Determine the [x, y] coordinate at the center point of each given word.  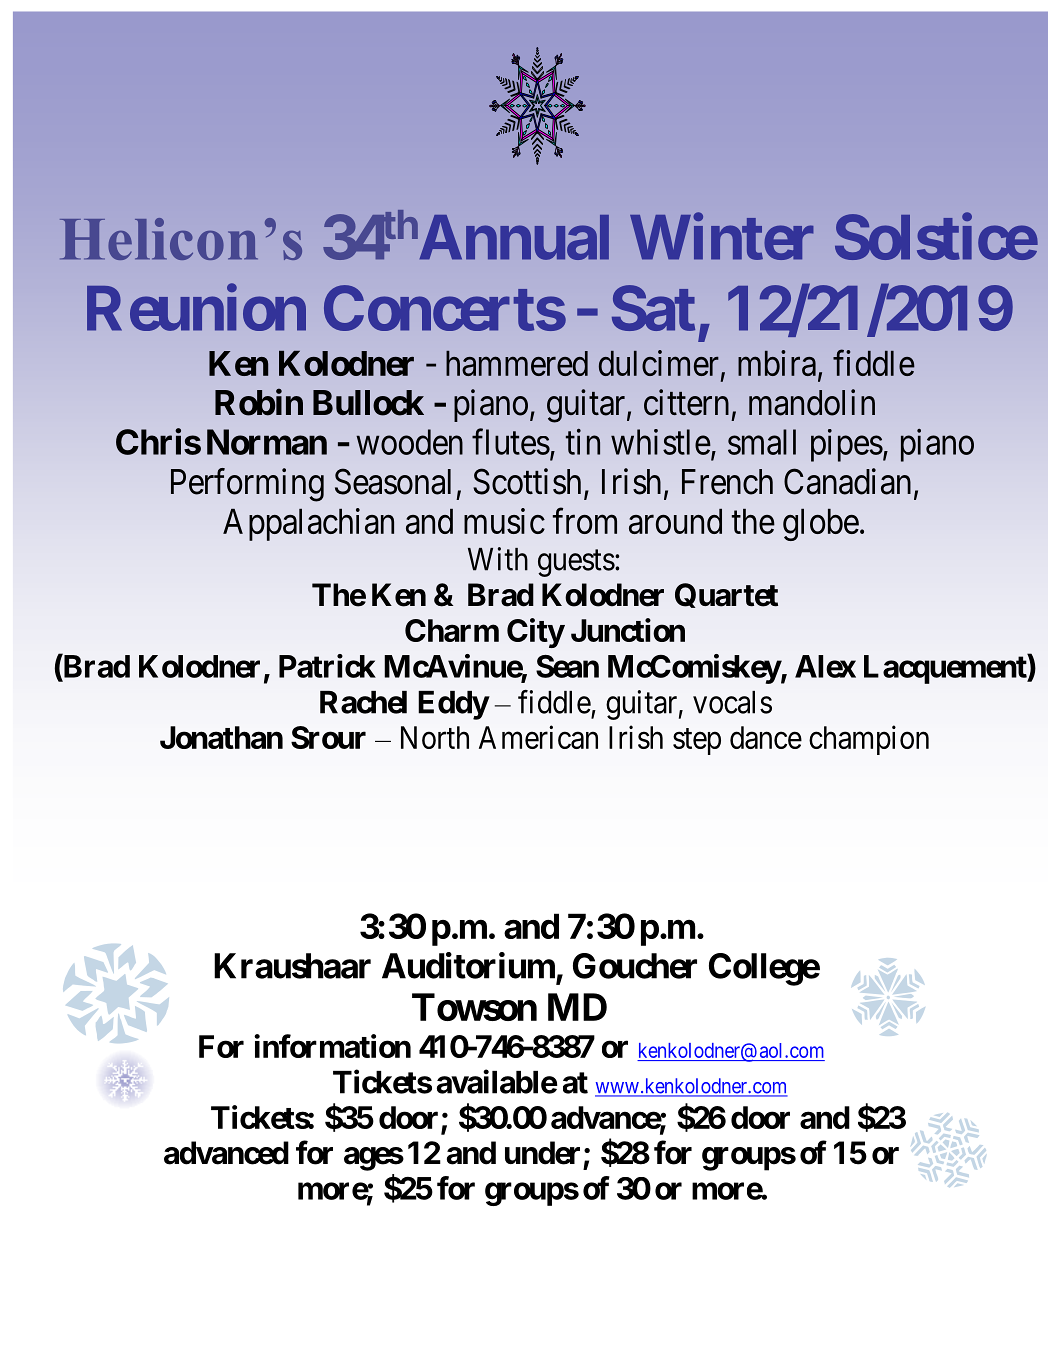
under [542, 1153]
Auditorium [468, 965]
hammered [517, 363]
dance [766, 737]
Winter [721, 237]
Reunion [196, 308]
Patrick [327, 666]
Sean [567, 666]
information [332, 1046]
